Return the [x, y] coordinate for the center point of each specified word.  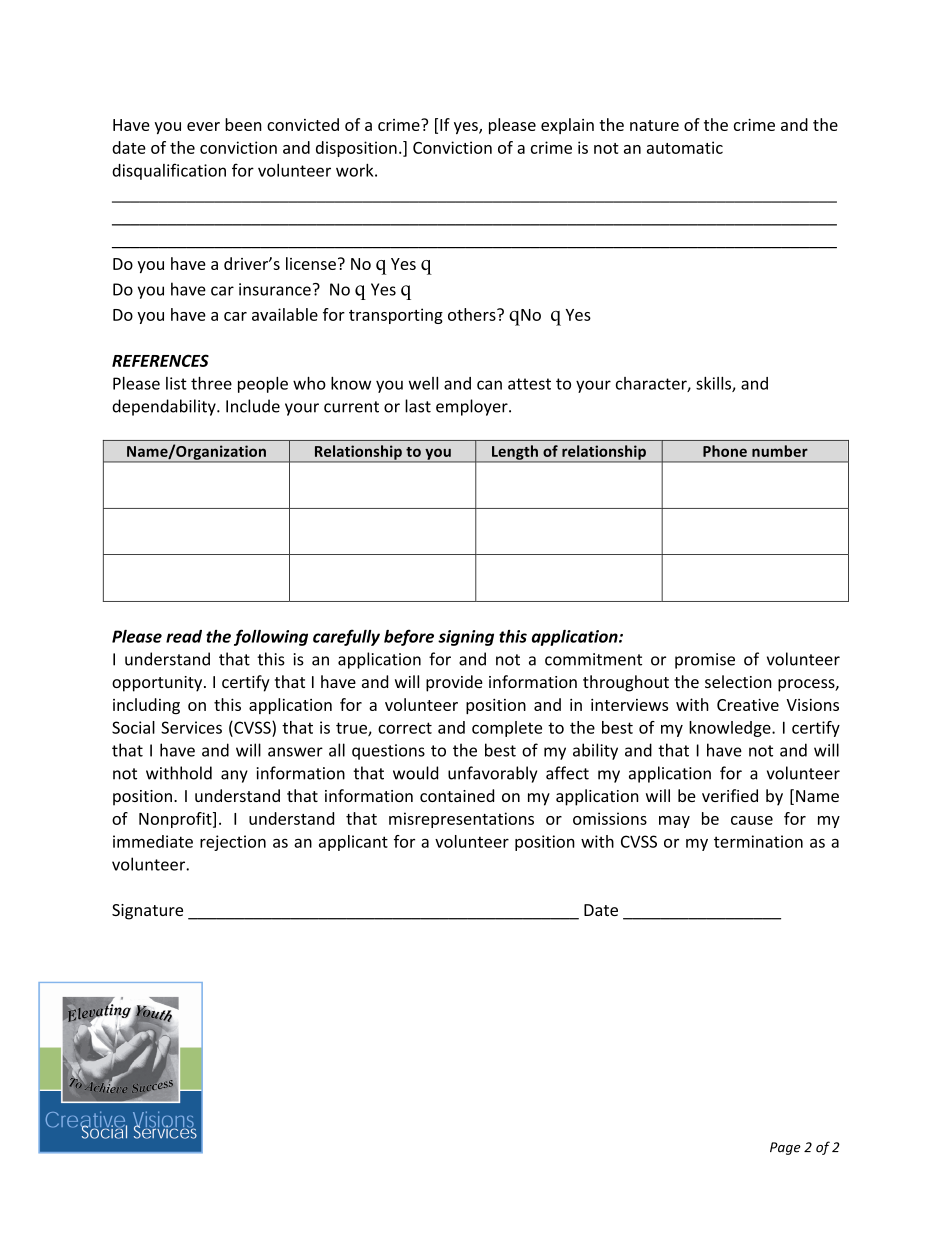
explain [567, 126]
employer [473, 407]
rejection [233, 843]
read [184, 636]
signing [466, 638]
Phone [725, 451]
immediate [153, 841]
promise [705, 661]
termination [758, 841]
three [211, 383]
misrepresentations [461, 820]
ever [203, 126]
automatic [685, 147]
